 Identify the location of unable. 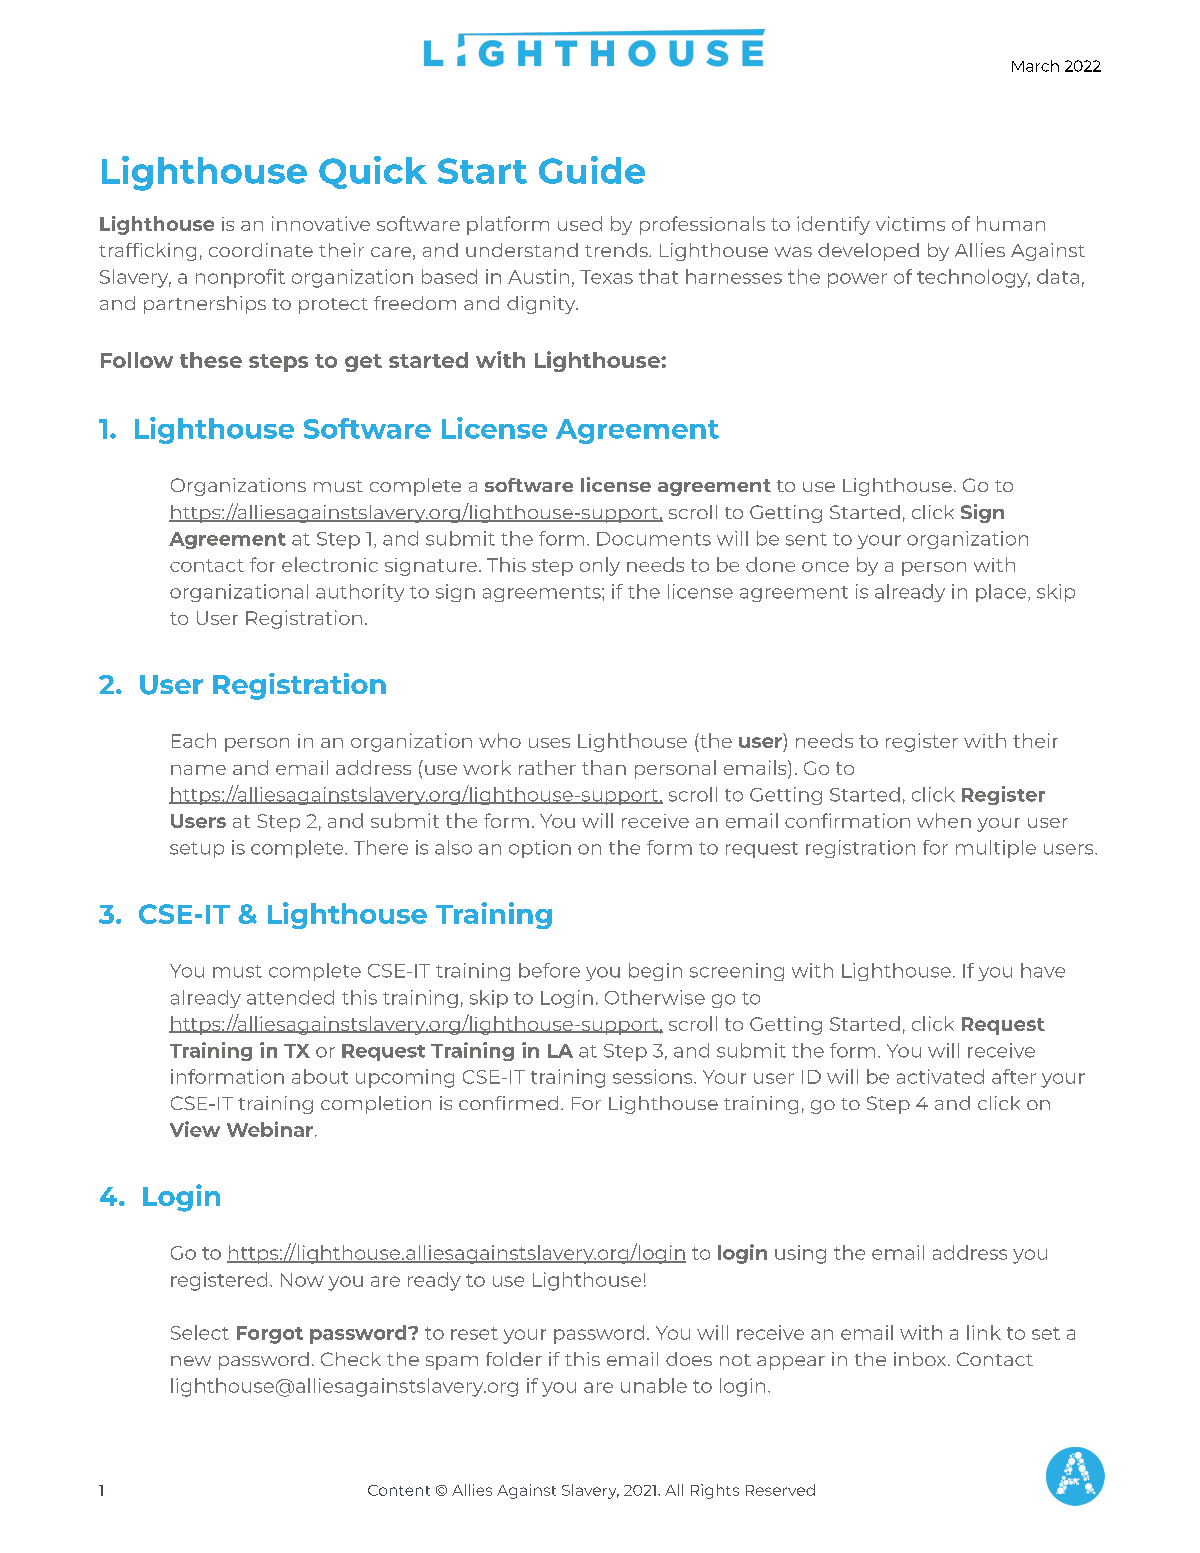
(654, 1385).
